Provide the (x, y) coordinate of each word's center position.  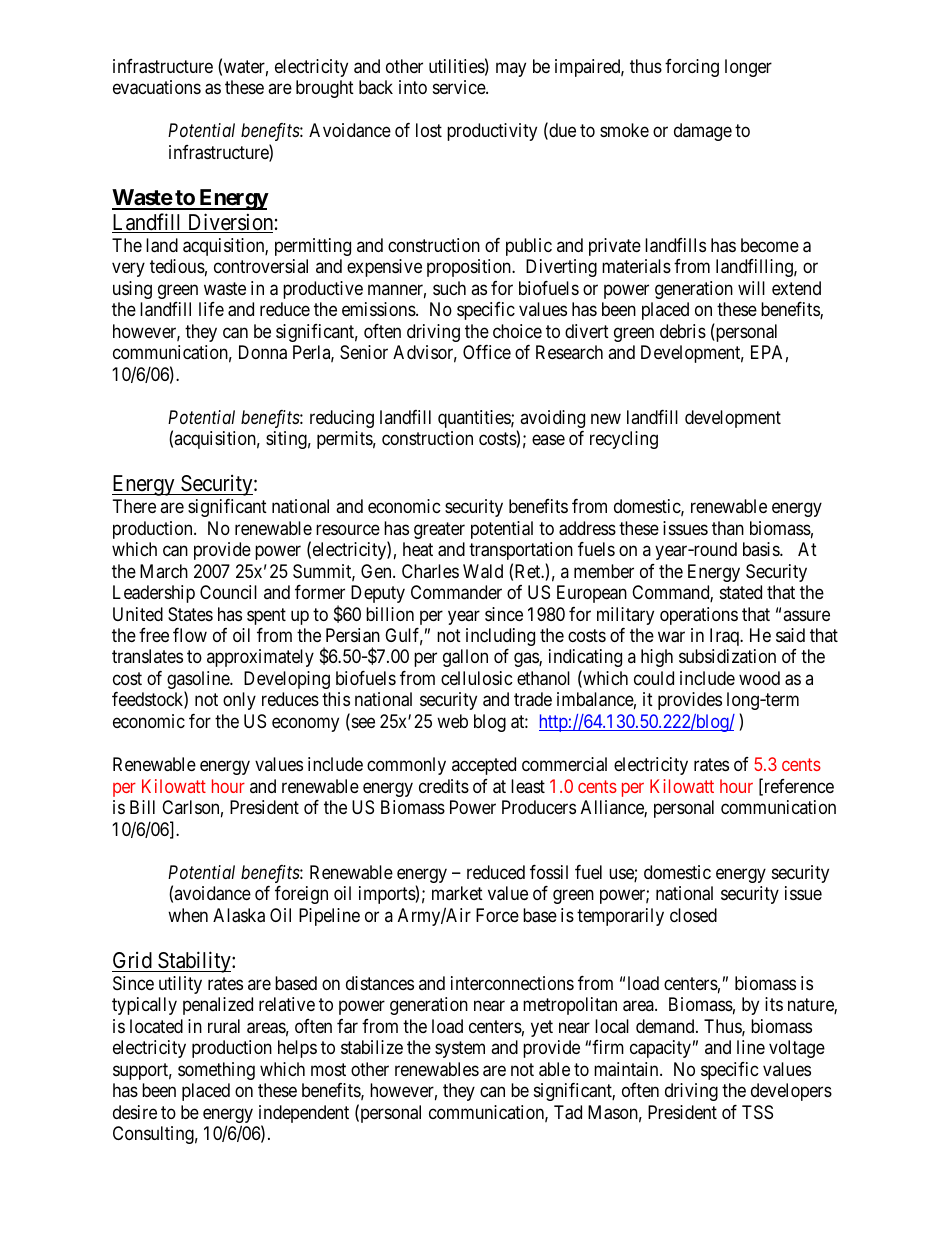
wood (759, 678)
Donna (263, 352)
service (460, 87)
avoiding (552, 419)
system (460, 1050)
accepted (484, 766)
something (216, 1071)
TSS (757, 1112)
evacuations (157, 87)
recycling (624, 440)
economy (305, 724)
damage (703, 132)
